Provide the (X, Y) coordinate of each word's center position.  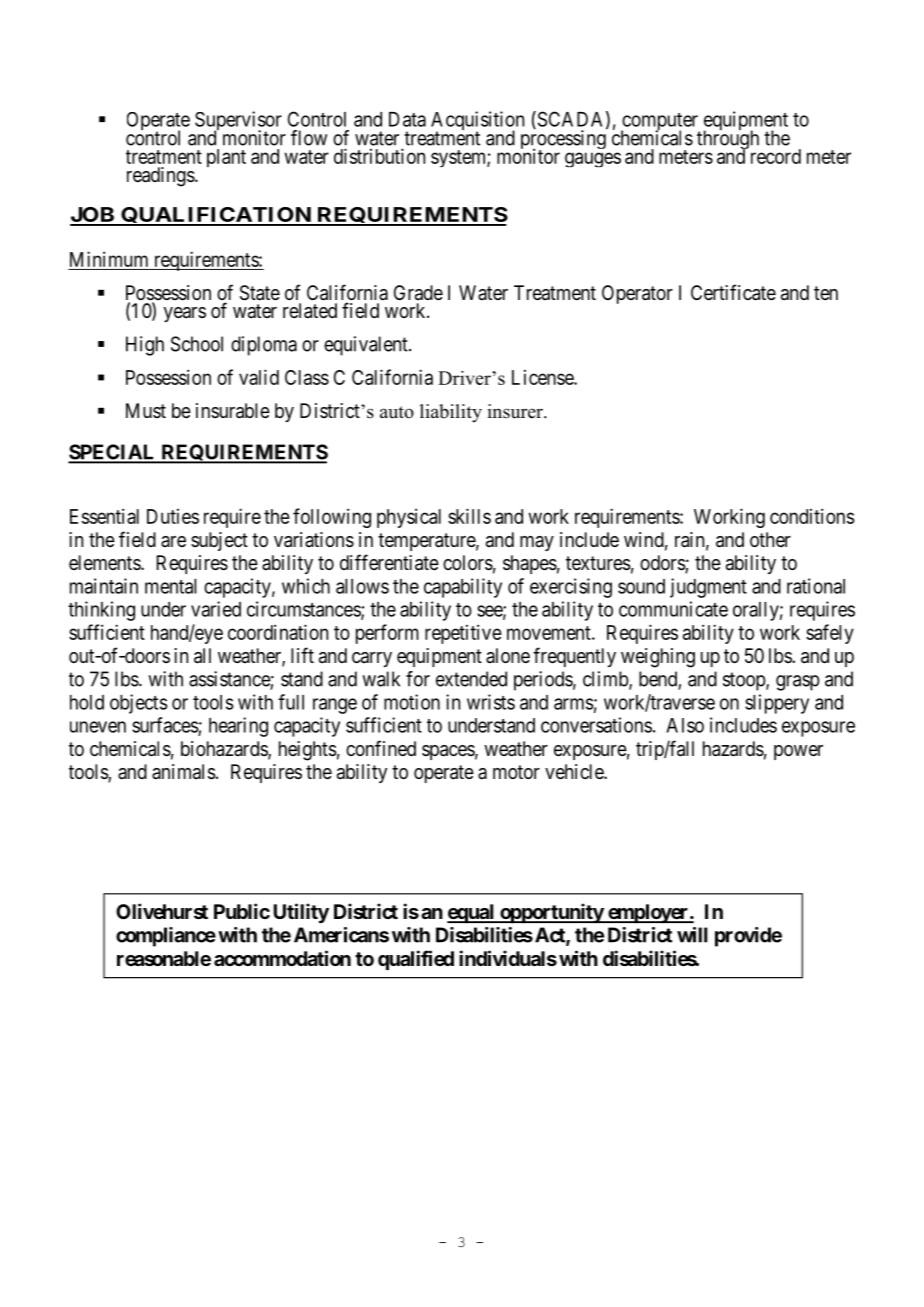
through (728, 140)
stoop (745, 681)
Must (146, 410)
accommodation (282, 958)
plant (226, 158)
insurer (516, 411)
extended (471, 679)
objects (139, 704)
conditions (812, 516)
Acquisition (477, 122)
